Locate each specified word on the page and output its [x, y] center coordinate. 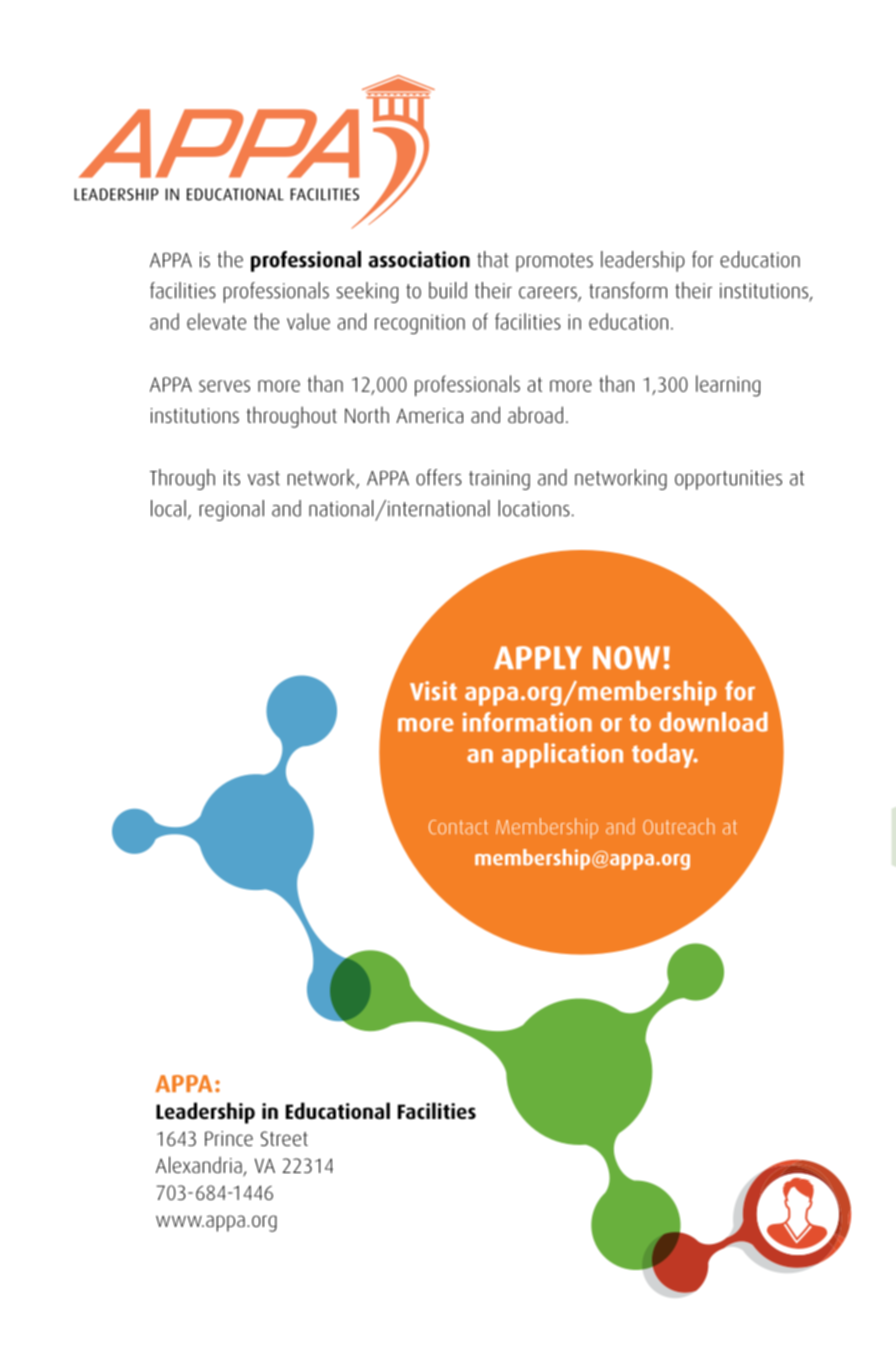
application [562, 755]
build [448, 290]
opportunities [728, 480]
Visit [433, 691]
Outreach [679, 826]
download [713, 722]
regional [232, 510]
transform [628, 290]
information [527, 722]
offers [439, 477]
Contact [458, 827]
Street [284, 1138]
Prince [229, 1138]
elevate [216, 321]
